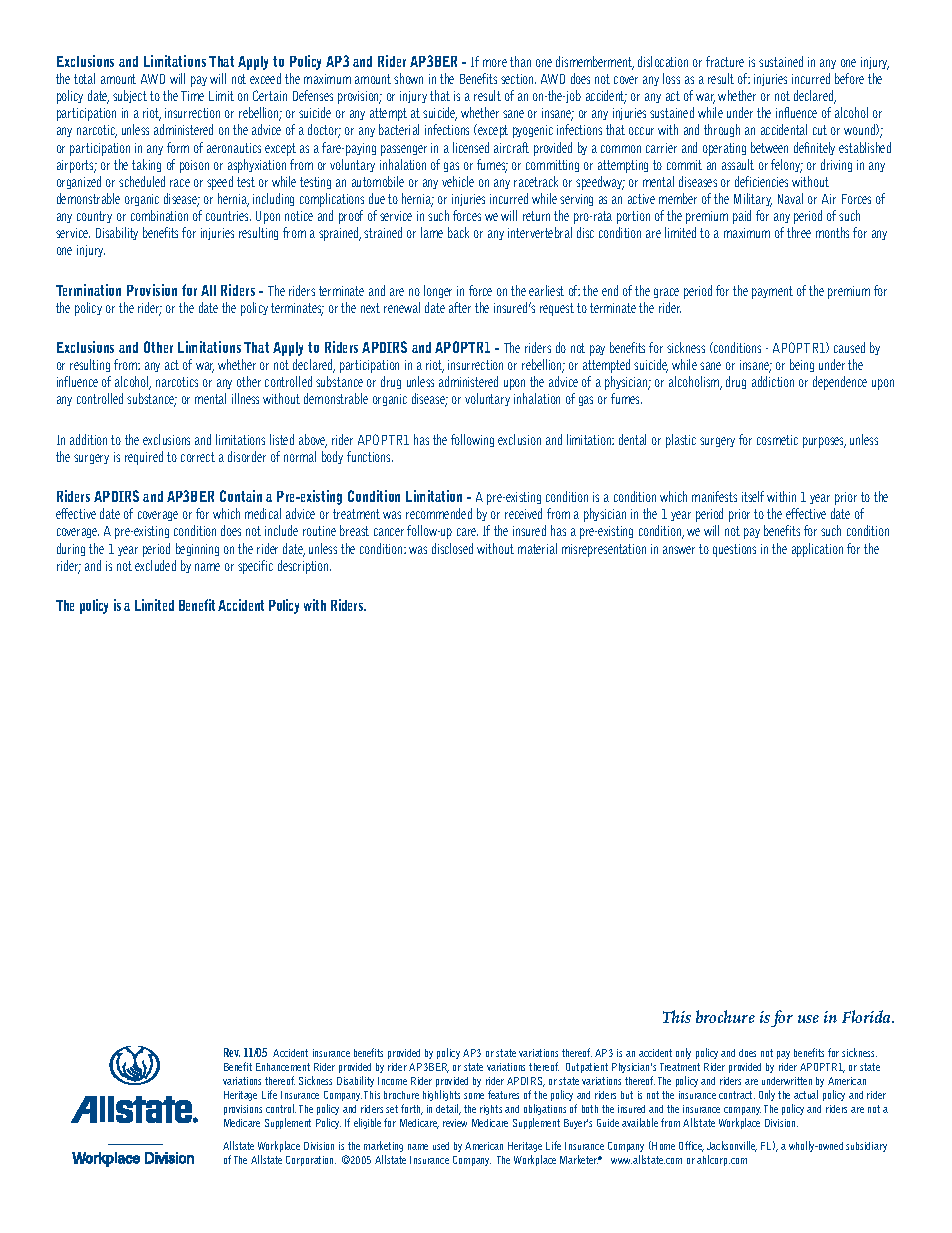 The width and height of the screenshot is (952, 1233). I want to click on review, so click(455, 1123).
